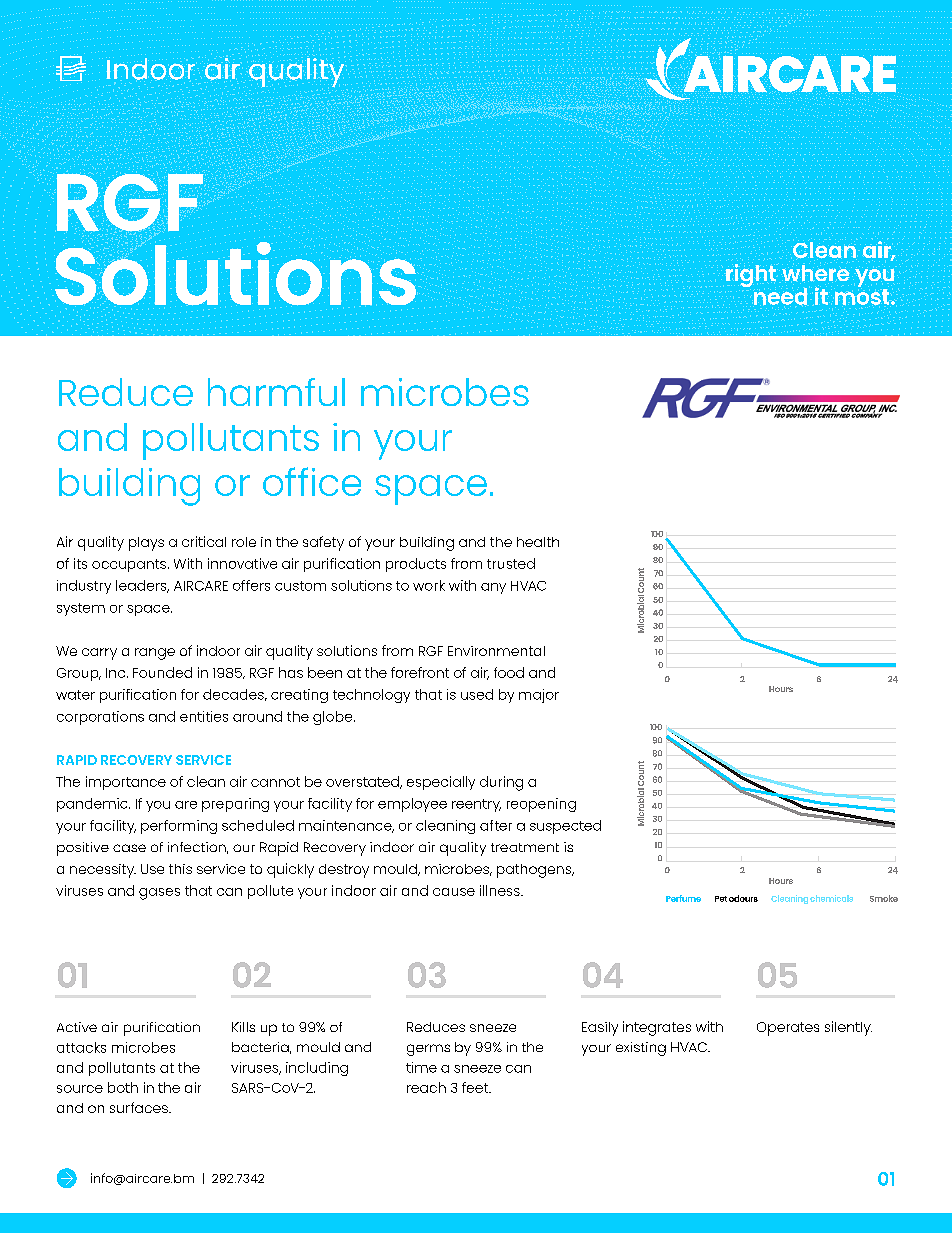 This screenshot has width=952, height=1233. Describe the element at coordinates (159, 894) in the screenshot. I see `gases` at that location.
